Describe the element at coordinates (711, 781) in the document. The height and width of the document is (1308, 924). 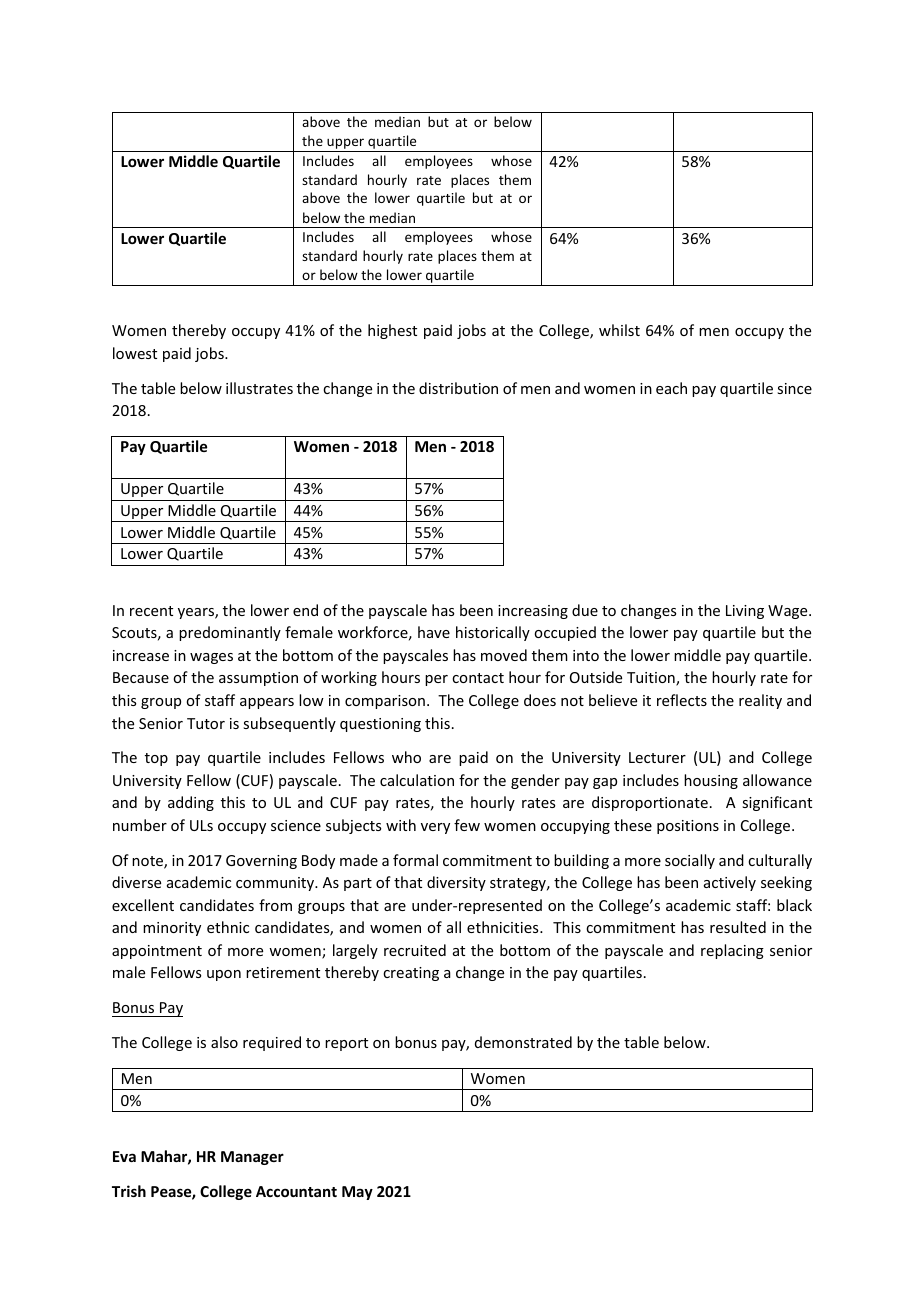
I see `housing` at that location.
